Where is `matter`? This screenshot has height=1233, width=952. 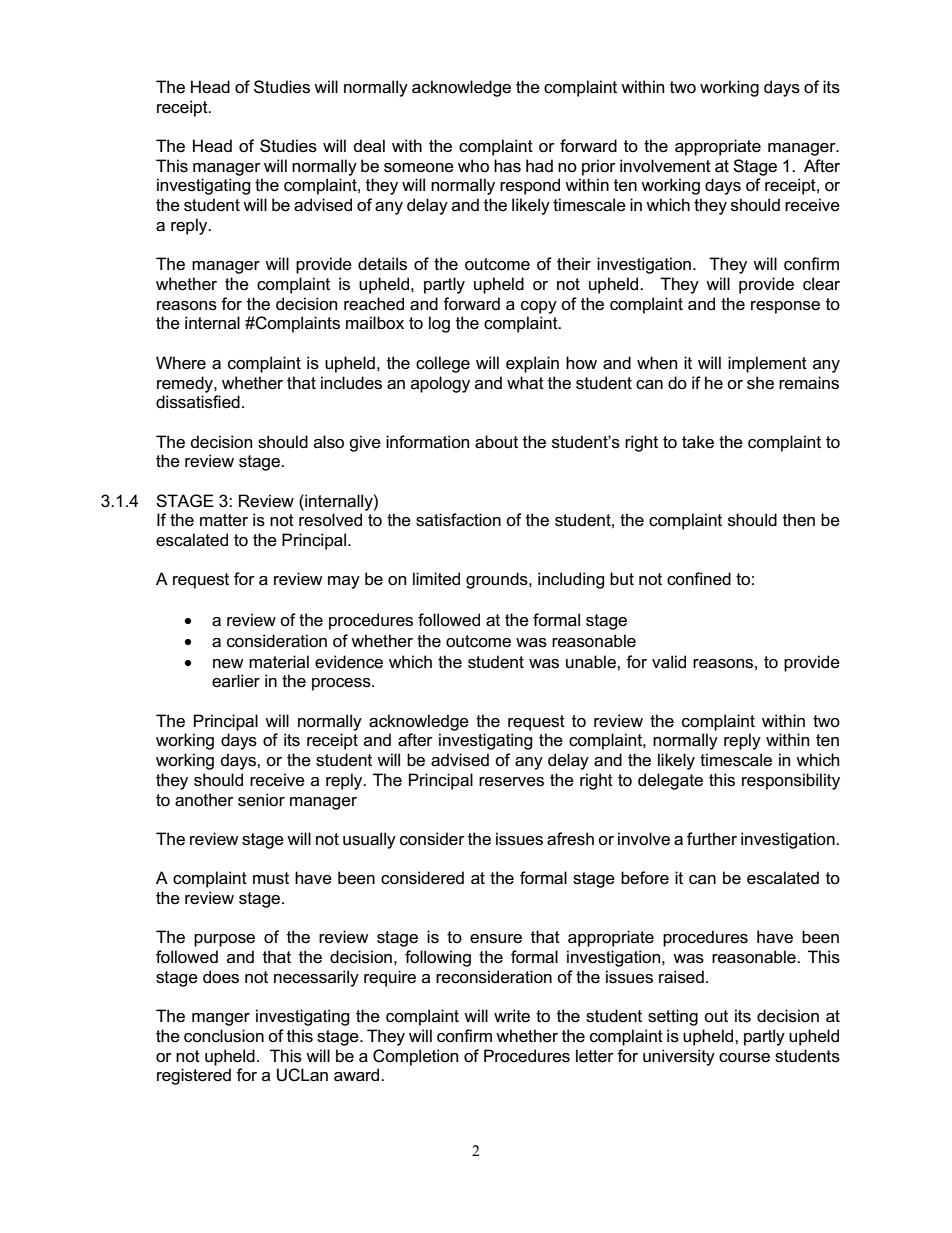 matter is located at coordinates (224, 520).
